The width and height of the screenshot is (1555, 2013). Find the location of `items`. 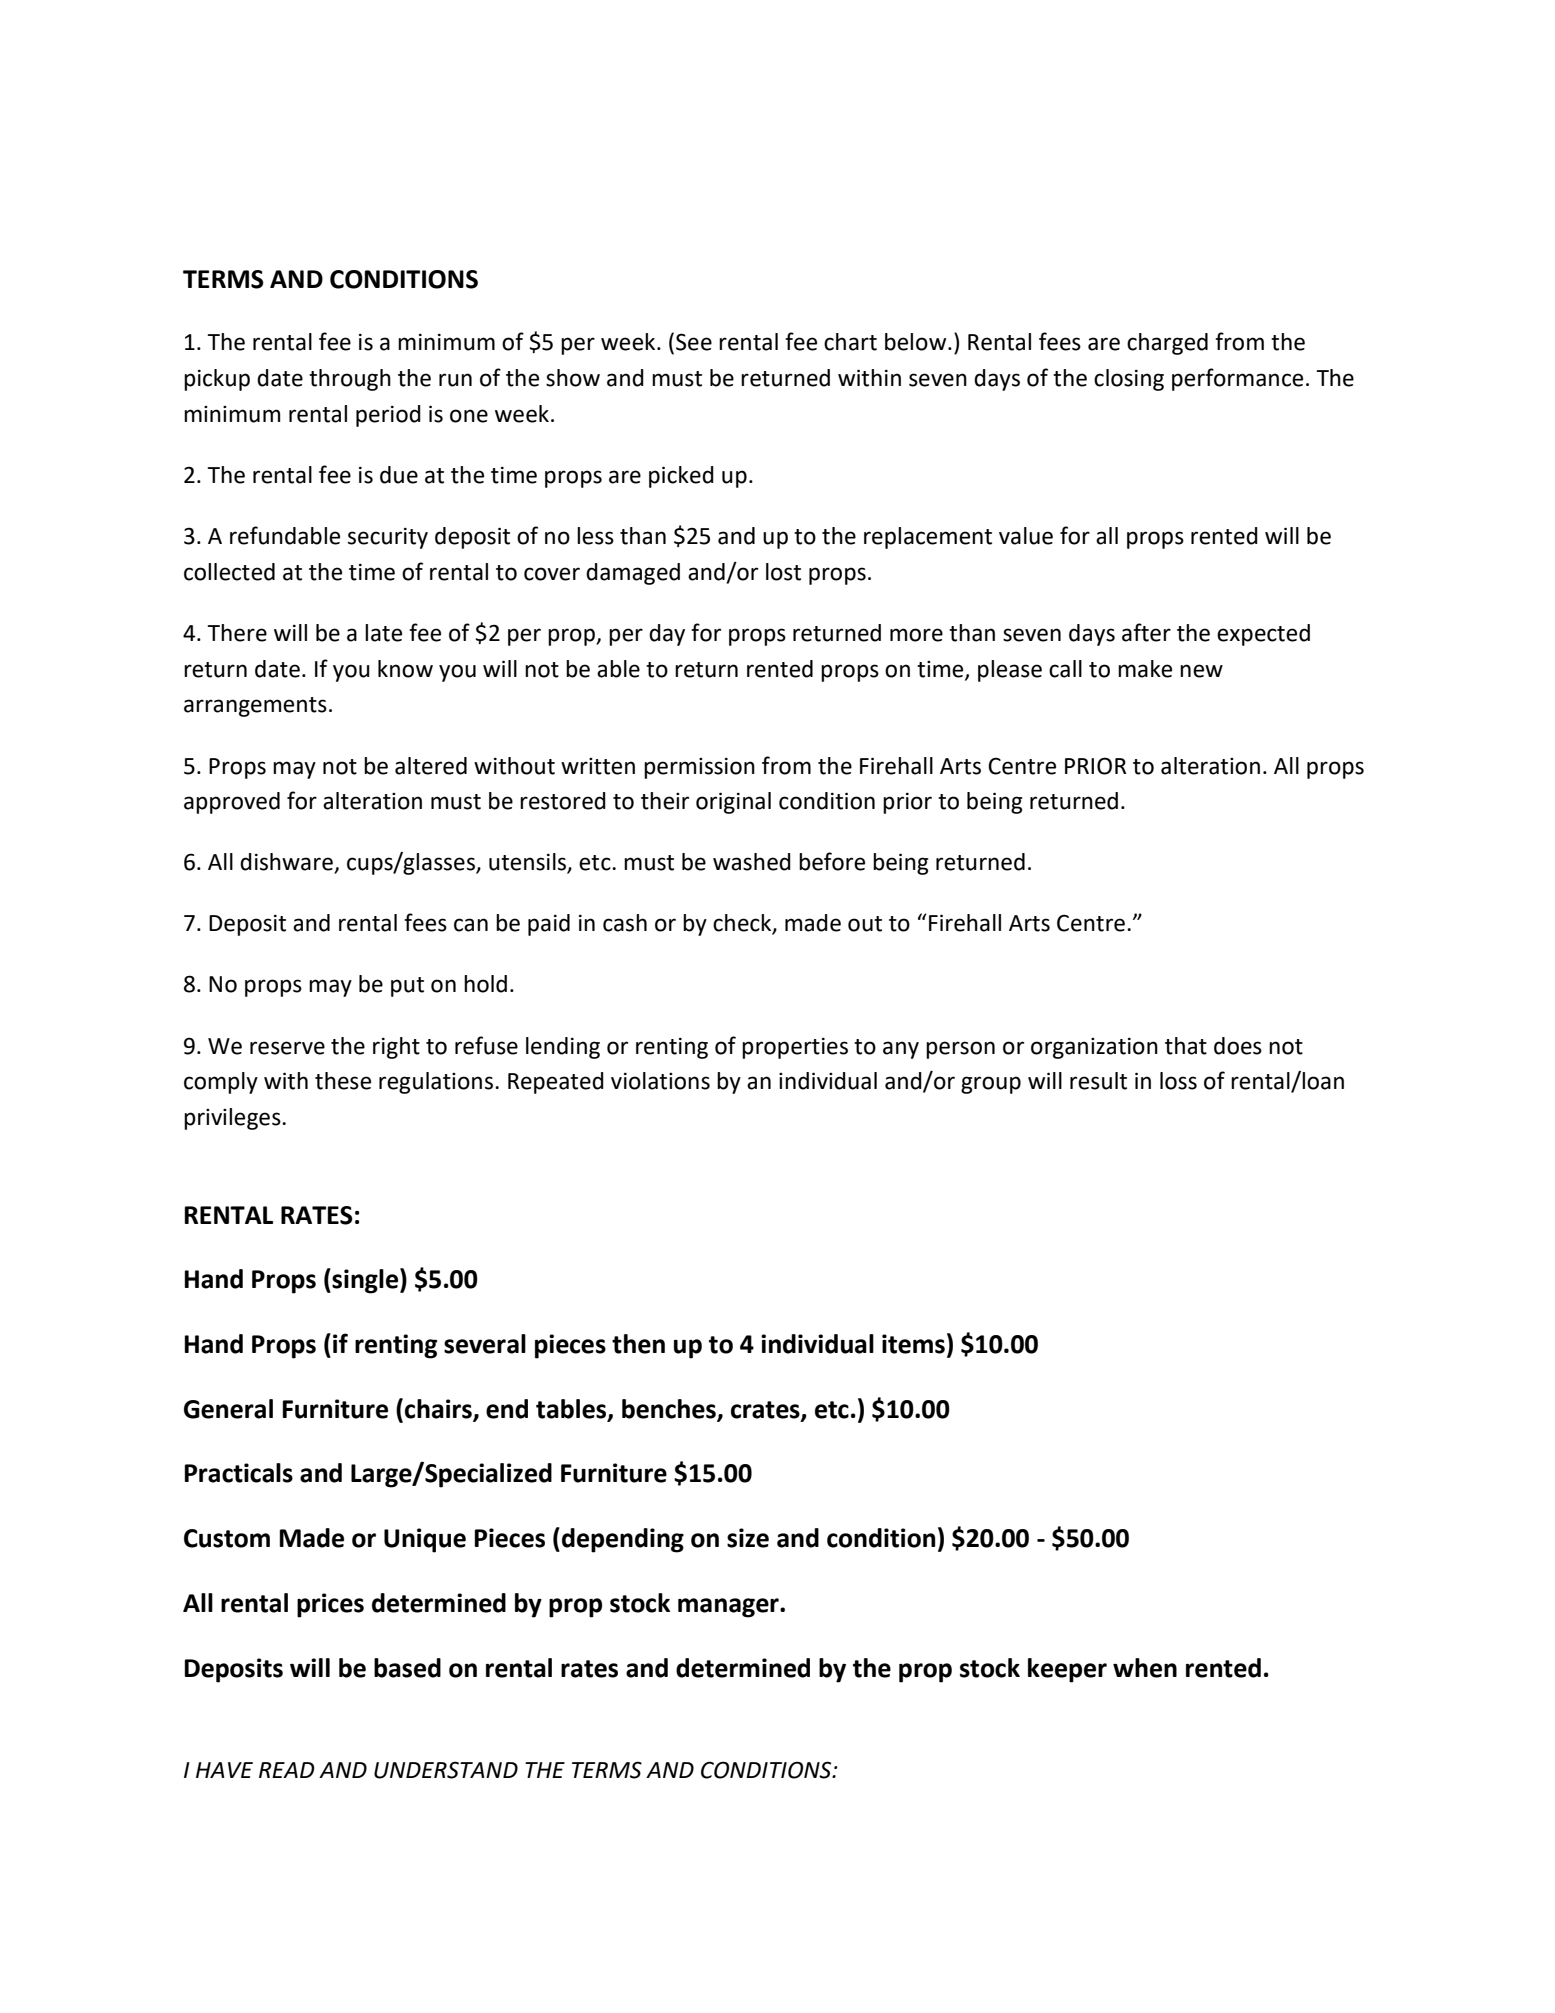

items is located at coordinates (913, 1344).
